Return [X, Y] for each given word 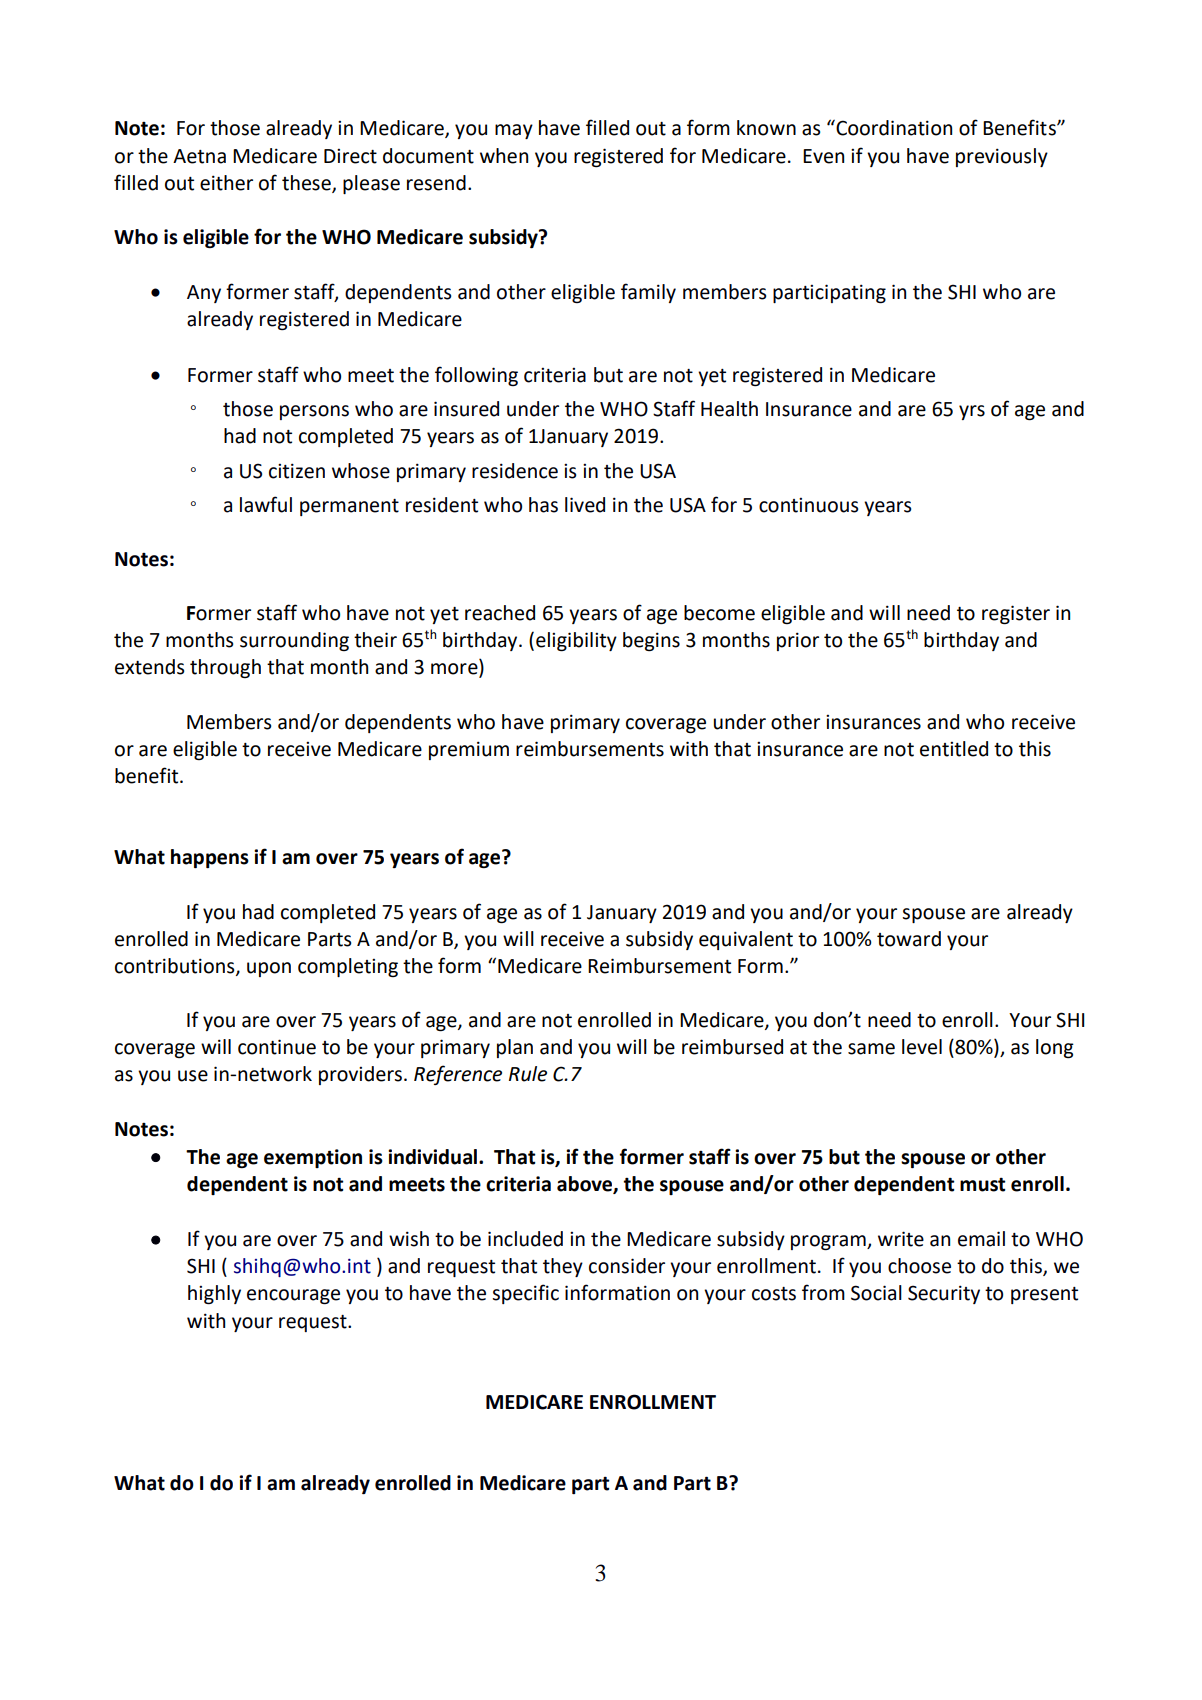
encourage [293, 1296]
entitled [954, 749]
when [504, 156]
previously [1002, 157]
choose [919, 1266]
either [226, 183]
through [225, 668]
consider [627, 1266]
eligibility [576, 641]
